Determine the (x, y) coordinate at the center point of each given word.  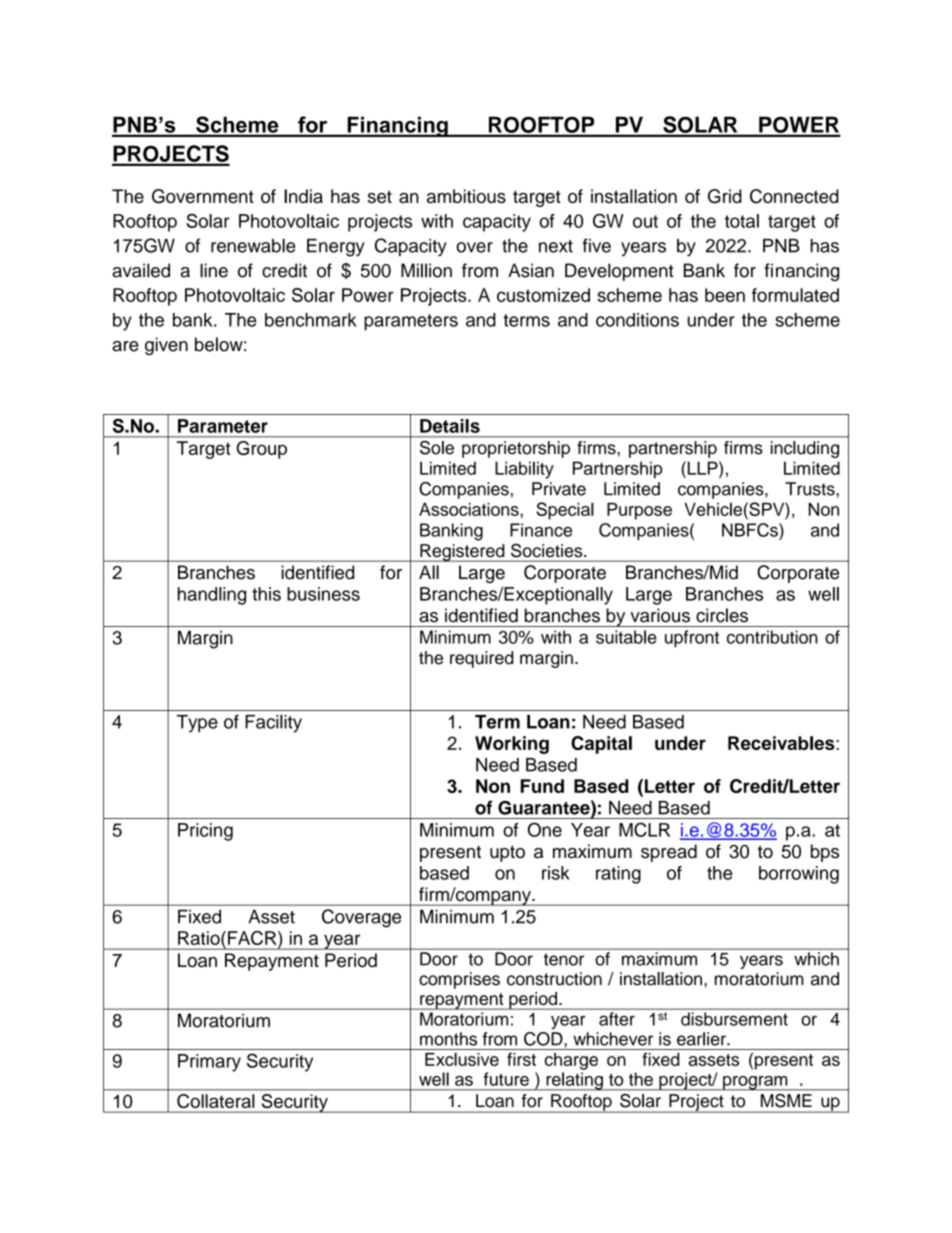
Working (512, 745)
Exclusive (462, 1059)
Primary (209, 1063)
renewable (253, 245)
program (755, 1083)
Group (261, 450)
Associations (470, 509)
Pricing (205, 832)
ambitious (466, 196)
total (742, 221)
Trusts (811, 489)
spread (669, 853)
